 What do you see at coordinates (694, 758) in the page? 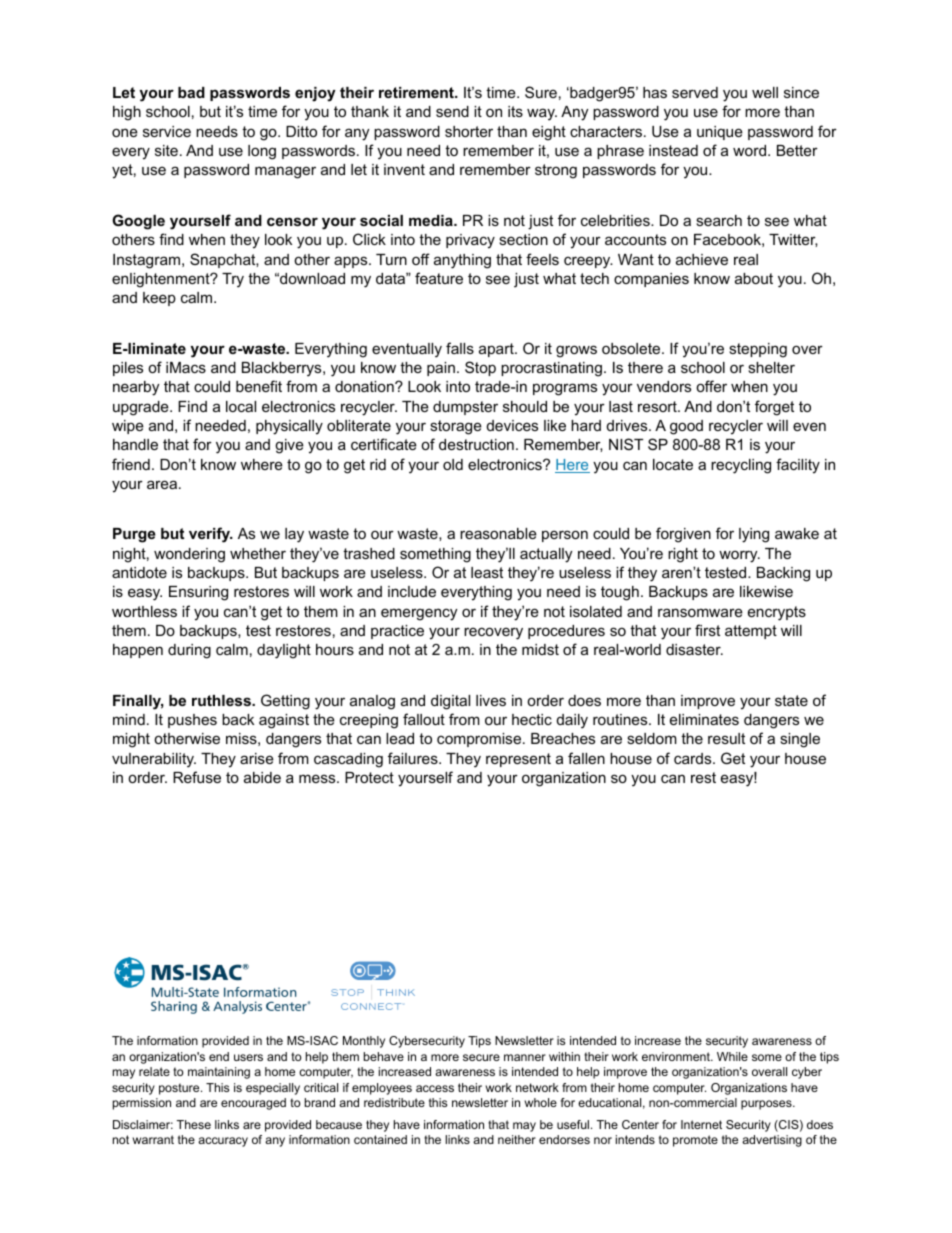
I see `cards` at bounding box center [694, 758].
